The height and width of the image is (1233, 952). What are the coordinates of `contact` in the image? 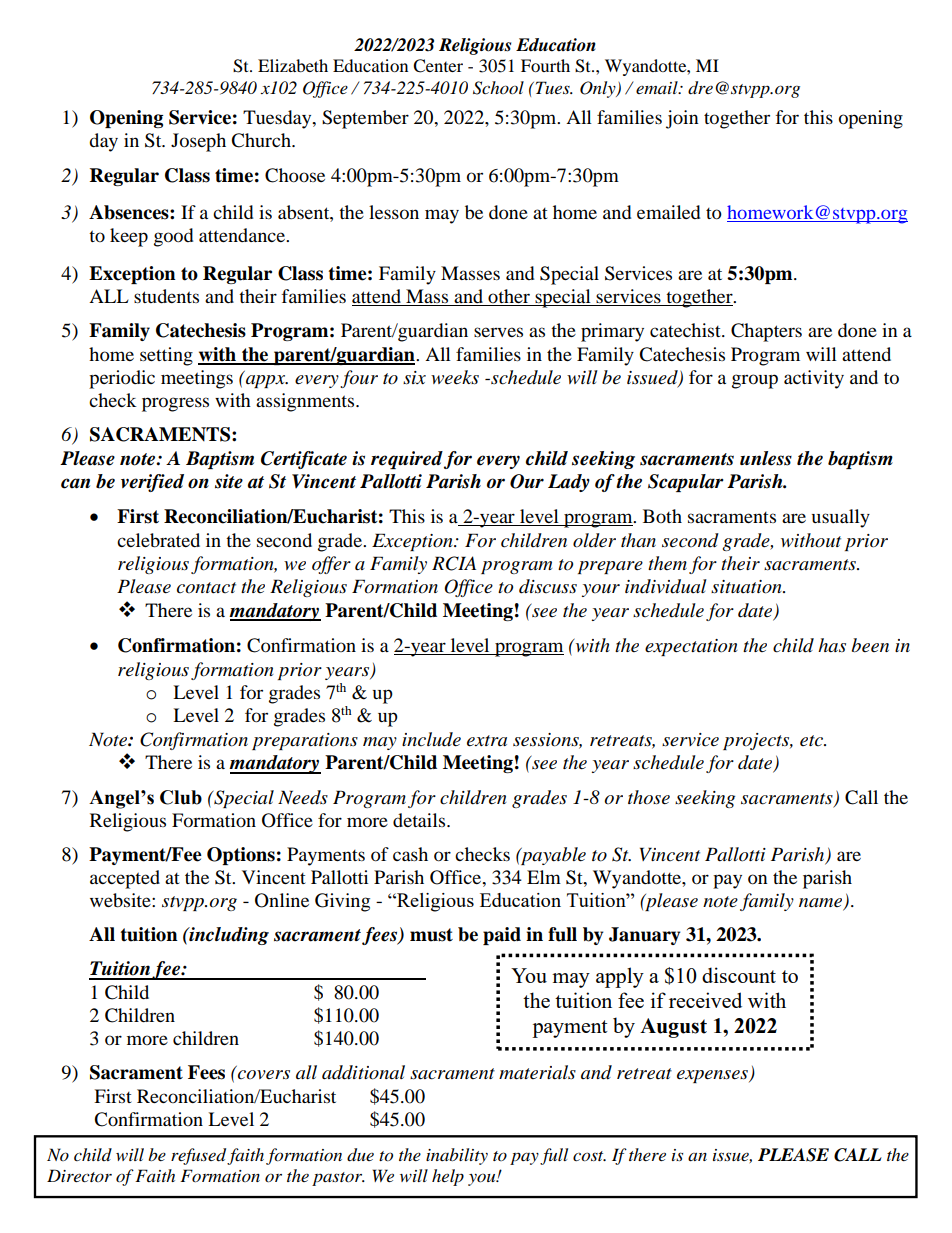 It's located at (206, 588).
